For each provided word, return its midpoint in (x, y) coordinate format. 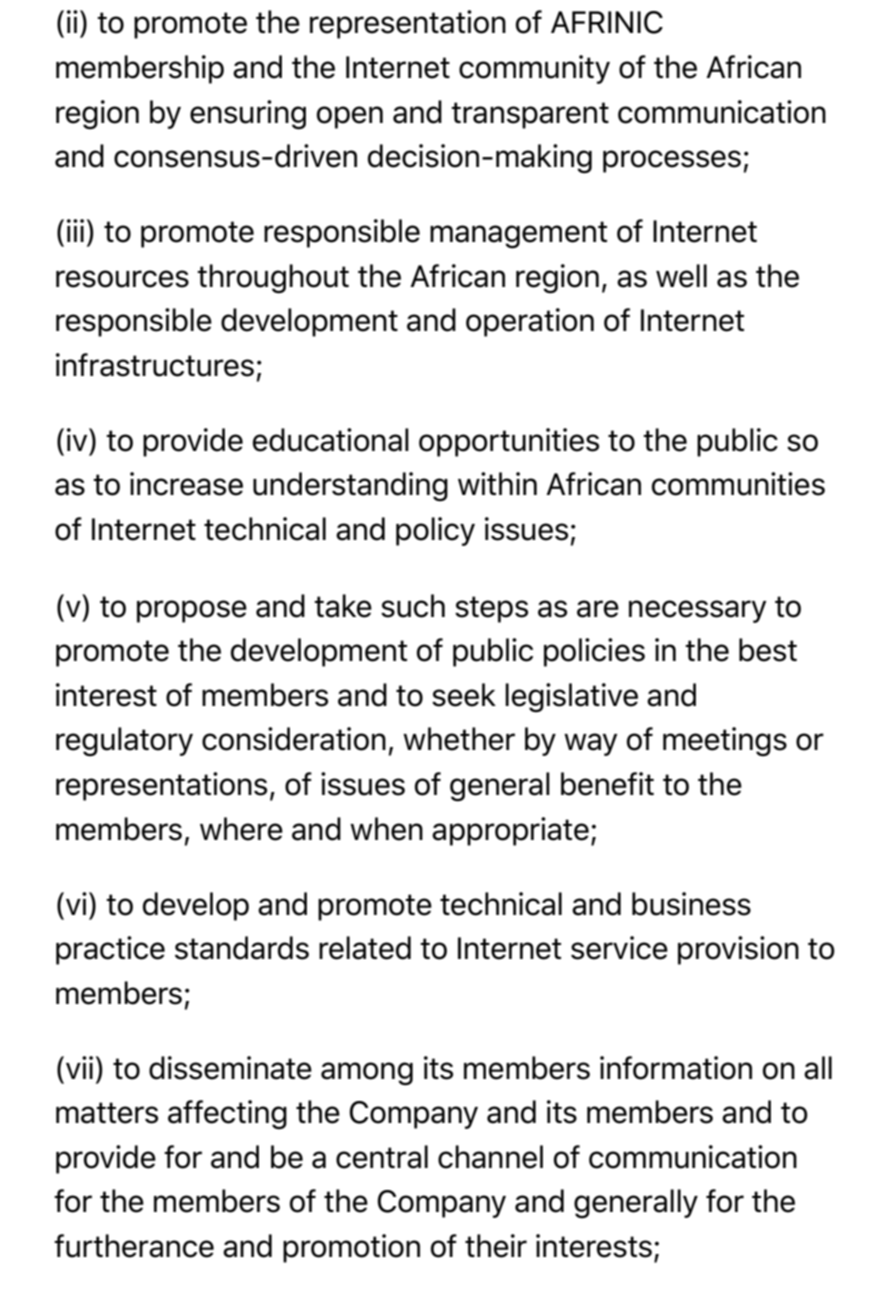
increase (186, 484)
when (386, 829)
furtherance (134, 1246)
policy (435, 531)
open (350, 117)
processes (672, 161)
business (691, 904)
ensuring (248, 115)
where (241, 829)
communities (738, 484)
